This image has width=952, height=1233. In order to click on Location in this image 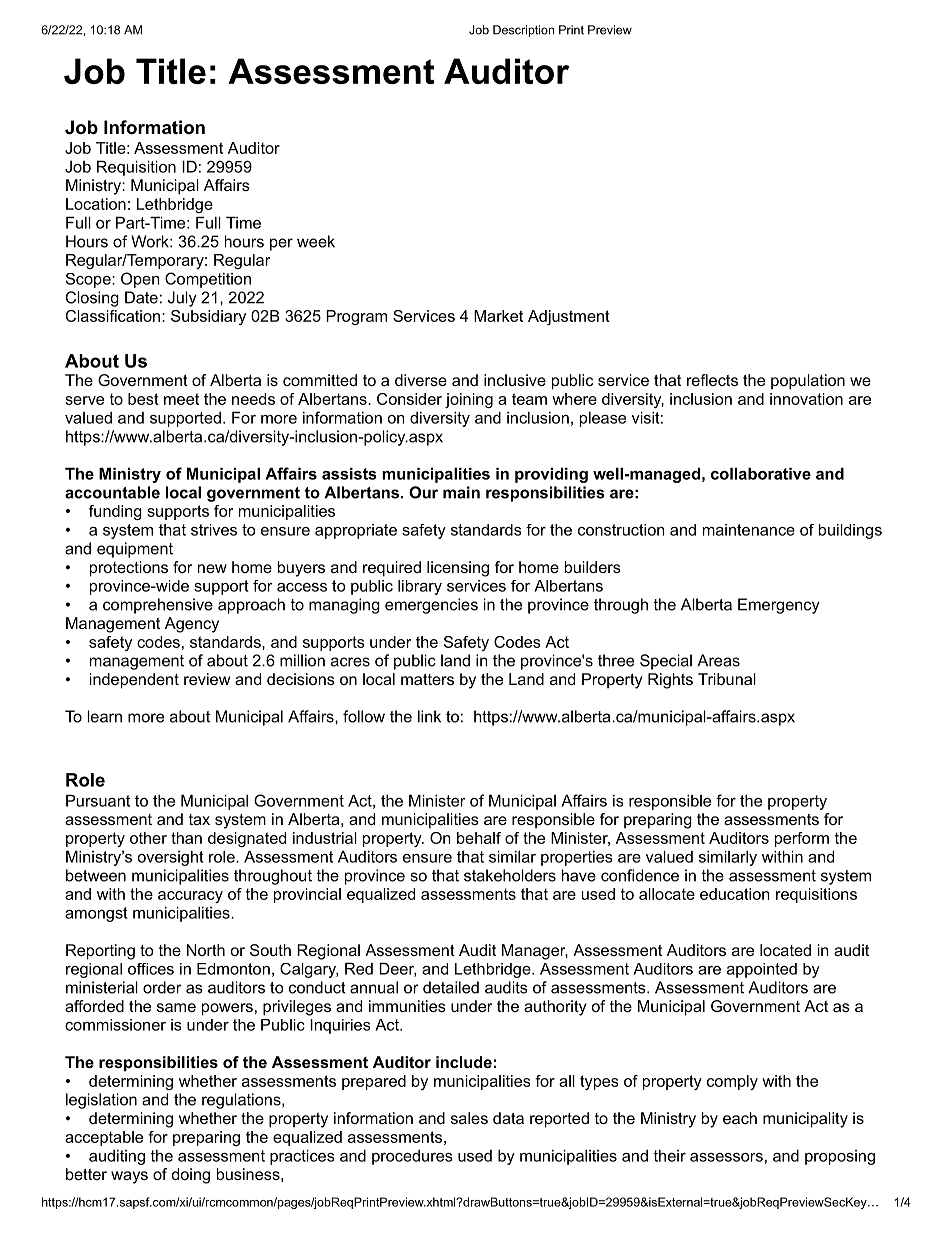, I will do `click(96, 204)`.
